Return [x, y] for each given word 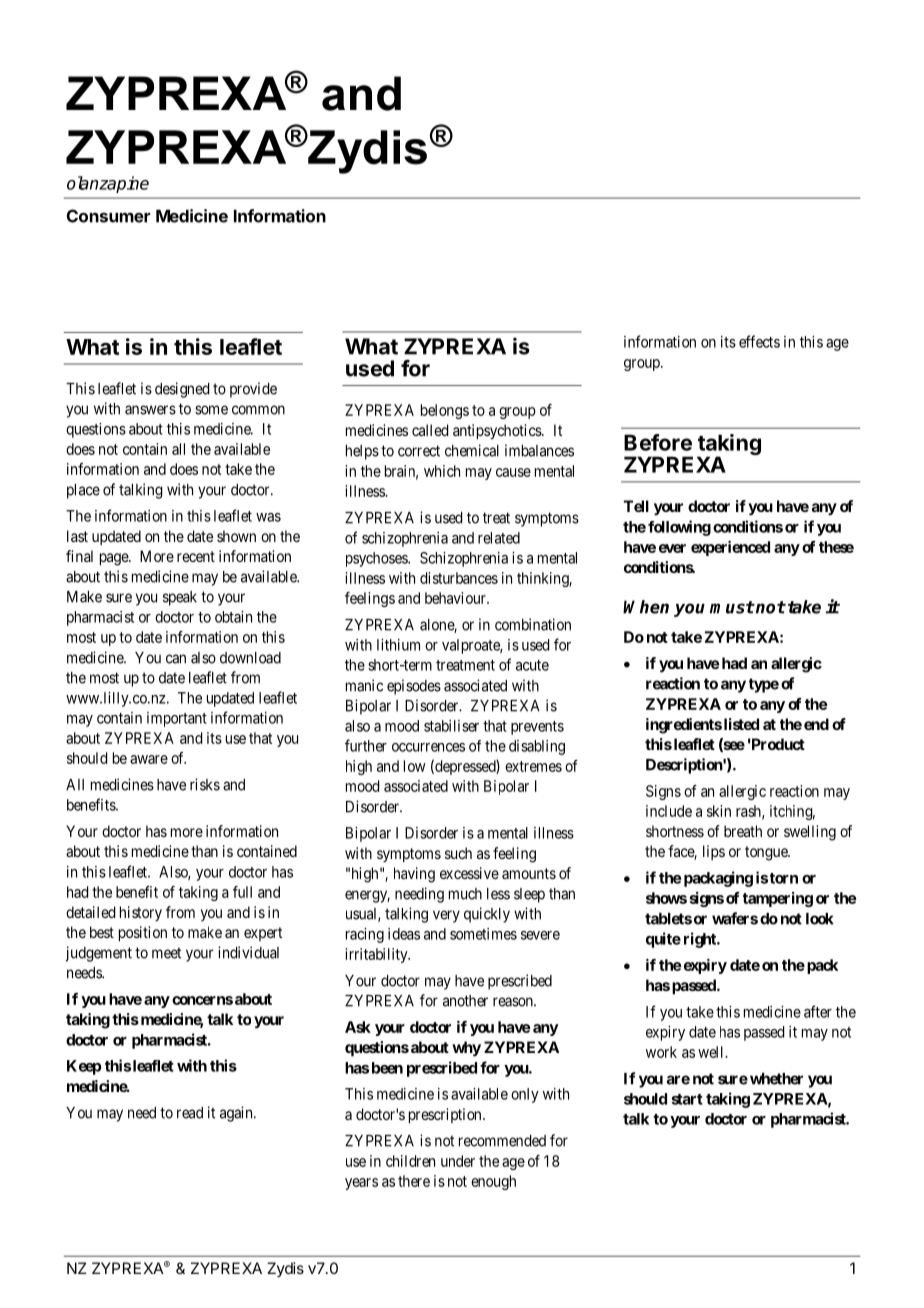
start [687, 1099]
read [190, 1113]
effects [759, 341]
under [458, 1161]
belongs [445, 411]
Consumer [108, 216]
